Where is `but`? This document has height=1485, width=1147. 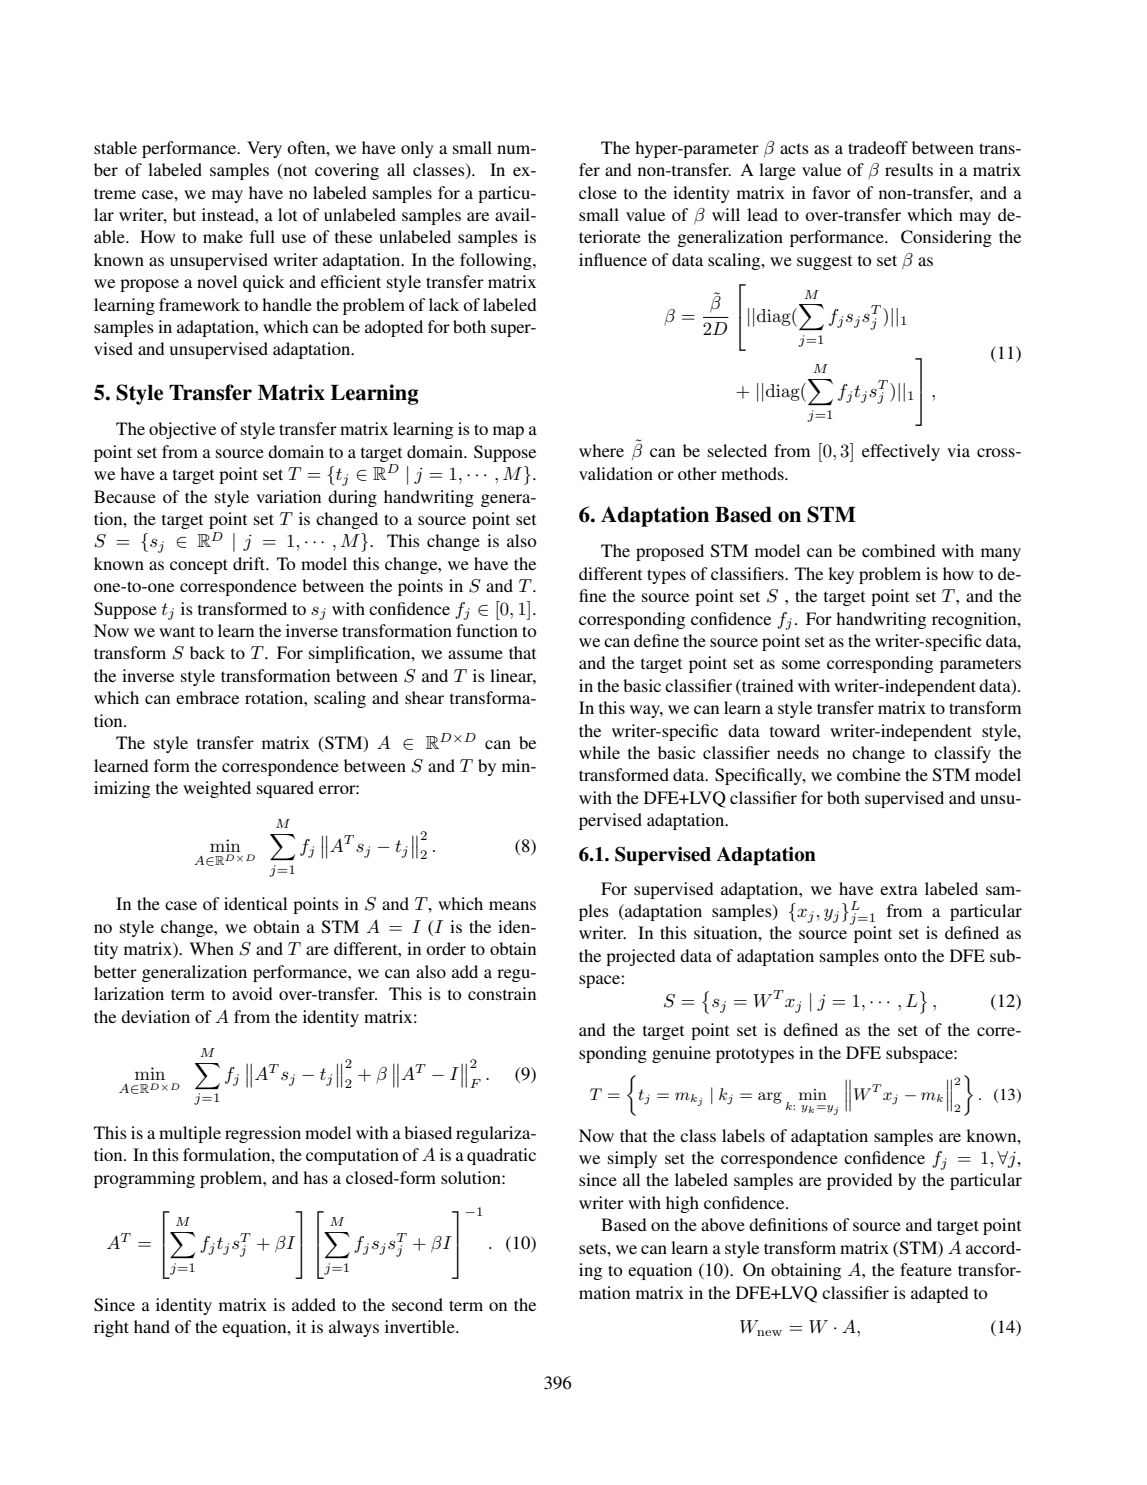
but is located at coordinates (184, 214).
